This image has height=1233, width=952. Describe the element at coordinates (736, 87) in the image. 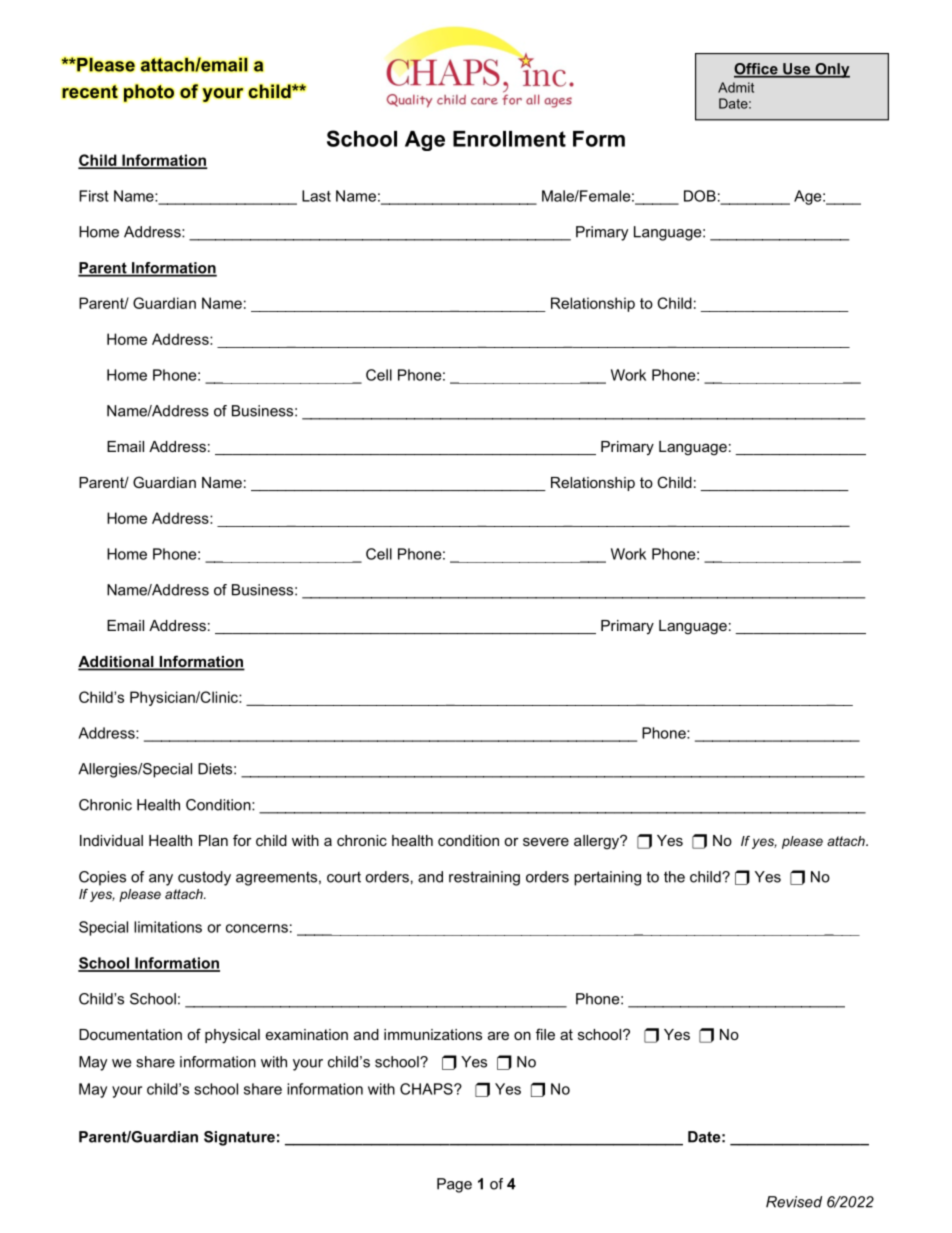

I see `Admit` at that location.
